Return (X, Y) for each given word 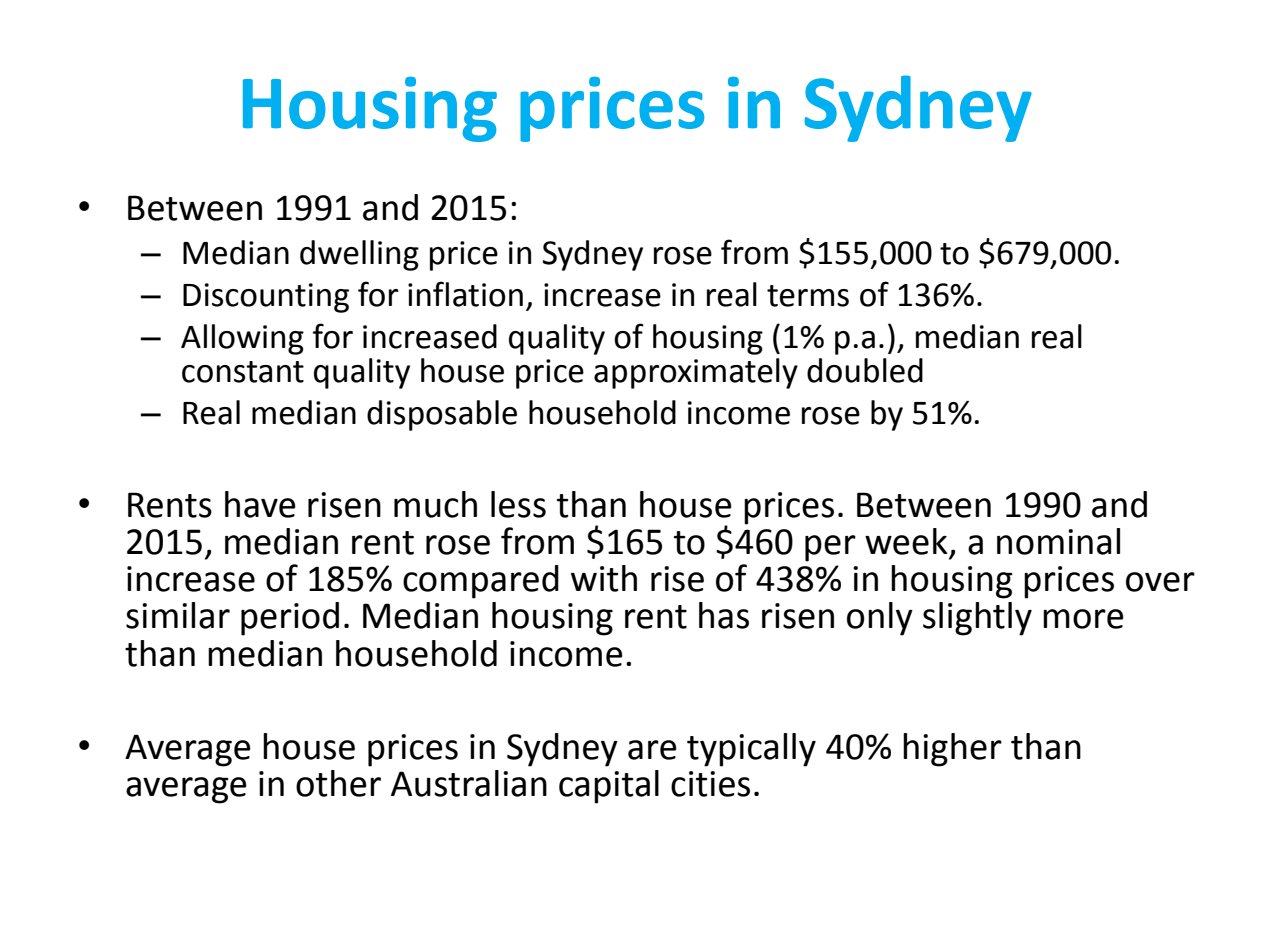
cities (710, 784)
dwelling (359, 255)
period (290, 619)
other (338, 783)
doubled (865, 370)
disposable (442, 415)
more (1083, 619)
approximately (696, 373)
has (724, 615)
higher (952, 750)
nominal (1058, 541)
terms (808, 296)
